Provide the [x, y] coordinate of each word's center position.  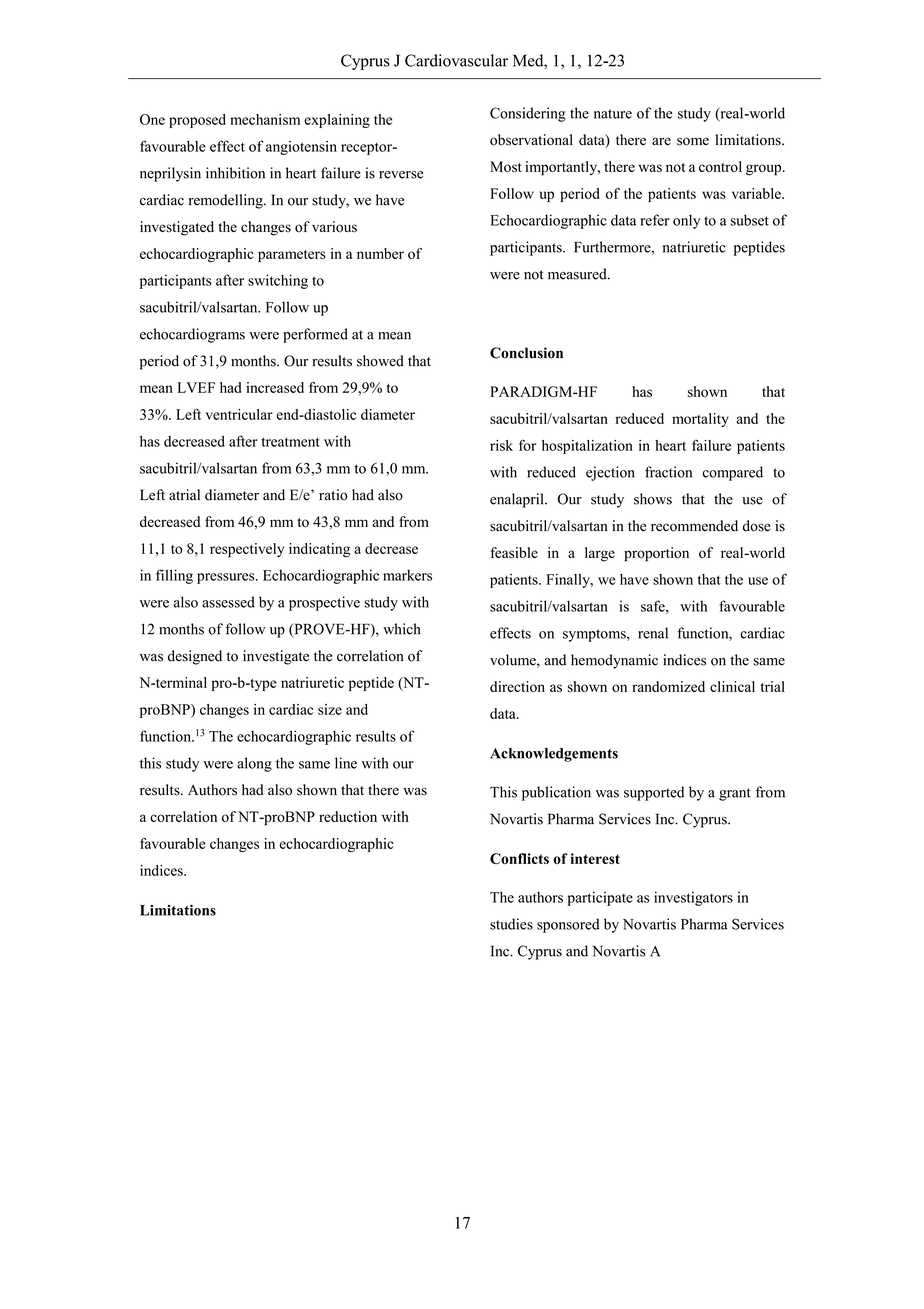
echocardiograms [192, 335]
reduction [348, 816]
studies [511, 924]
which [401, 629]
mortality [700, 420]
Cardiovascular [456, 60]
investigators [693, 898]
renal [653, 633]
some [693, 141]
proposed [197, 121]
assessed [228, 602]
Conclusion [526, 353]
